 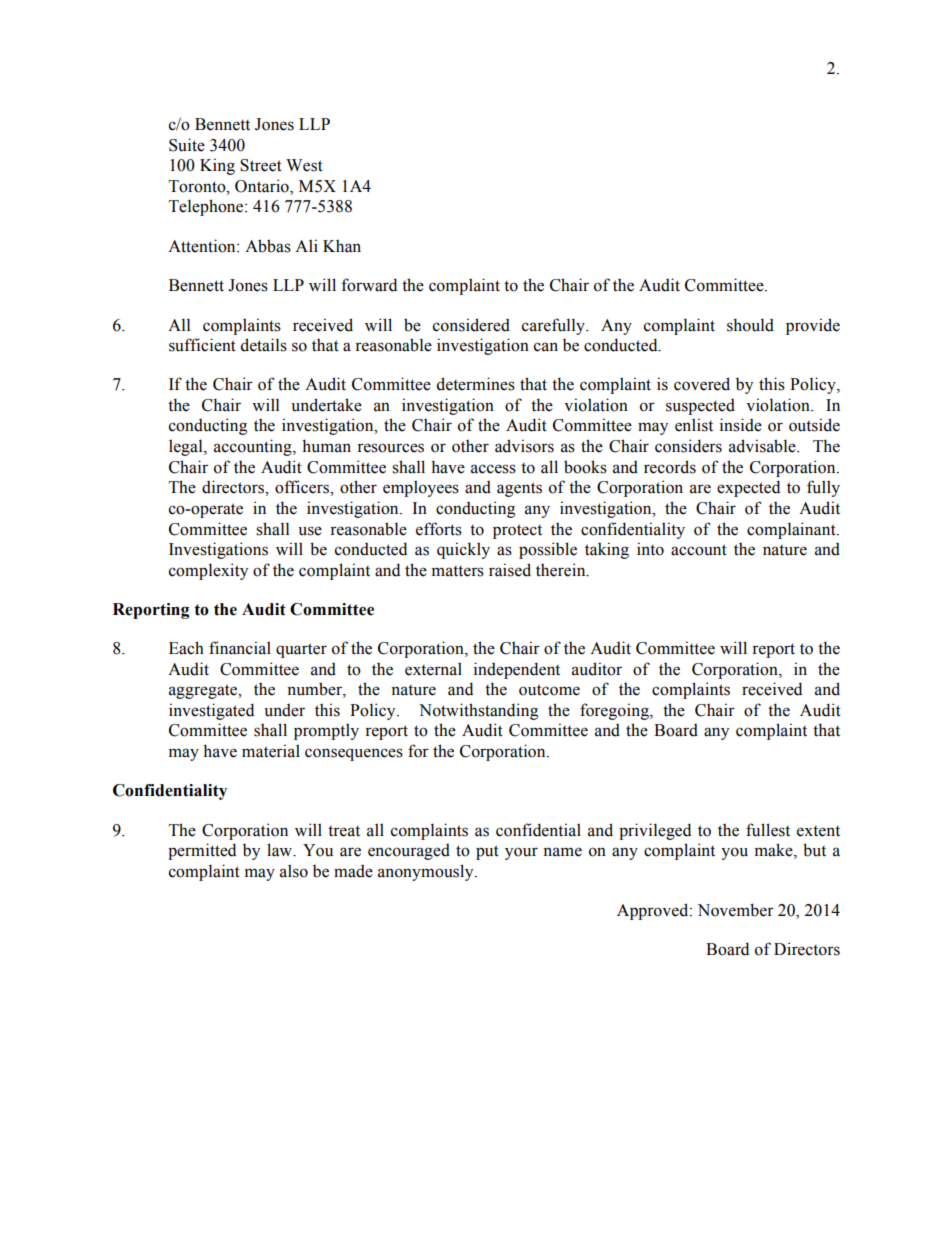 What do you see at coordinates (261, 165) in the page?
I see `Street` at bounding box center [261, 165].
